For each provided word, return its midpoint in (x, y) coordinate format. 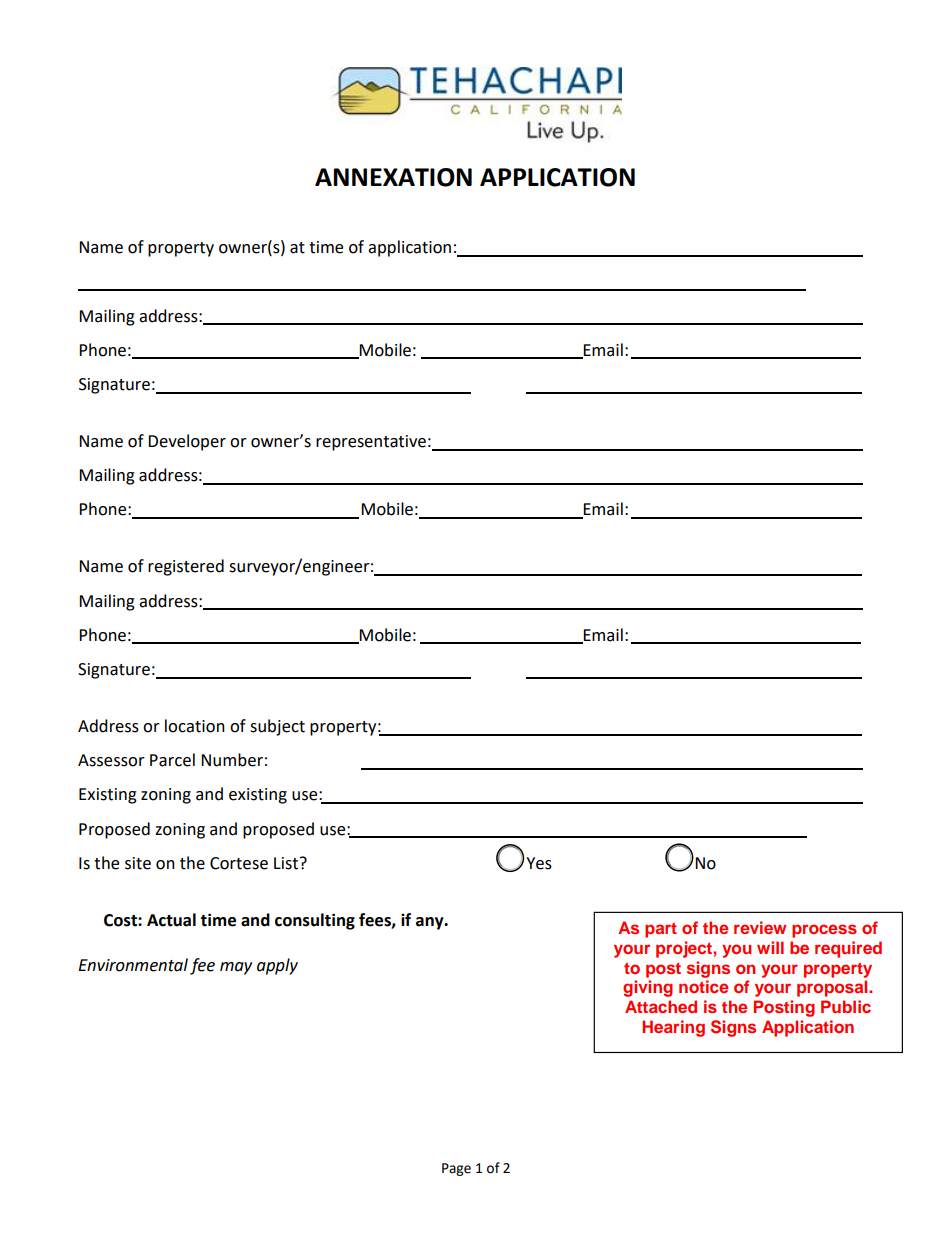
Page (456, 1169)
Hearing (673, 1028)
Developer (187, 442)
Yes (539, 863)
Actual (171, 920)
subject (277, 727)
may (236, 968)
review (760, 927)
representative (371, 443)
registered (186, 567)
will (770, 947)
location (195, 726)
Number (232, 760)
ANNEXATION (393, 177)
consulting (315, 921)
